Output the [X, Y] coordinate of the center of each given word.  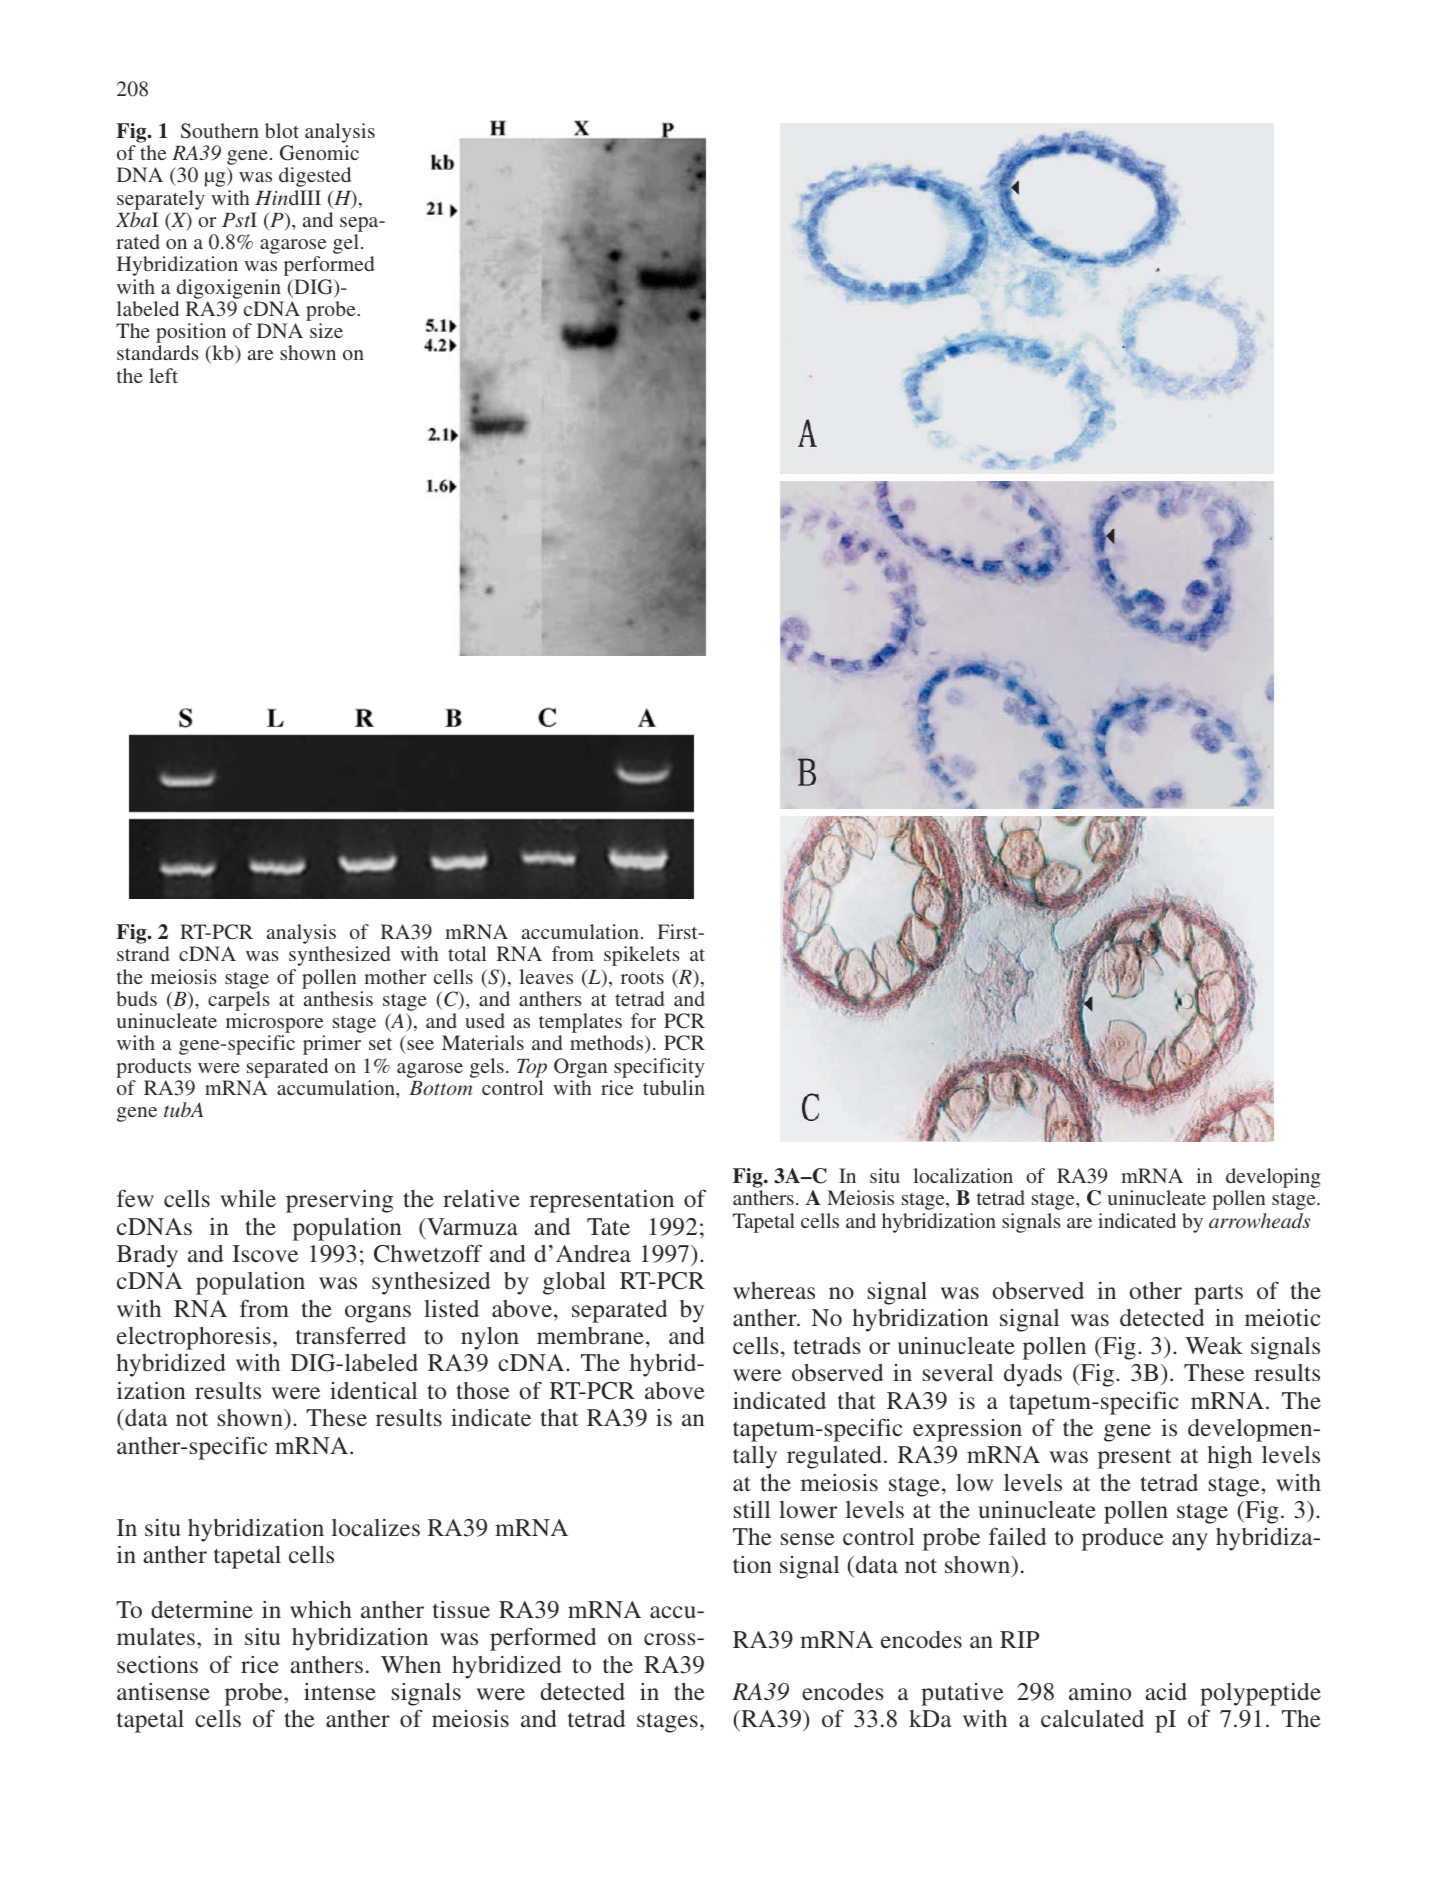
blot [282, 130]
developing [1273, 1179]
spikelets [642, 956]
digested [315, 177]
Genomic [319, 153]
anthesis [338, 998]
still [752, 1509]
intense [340, 1691]
